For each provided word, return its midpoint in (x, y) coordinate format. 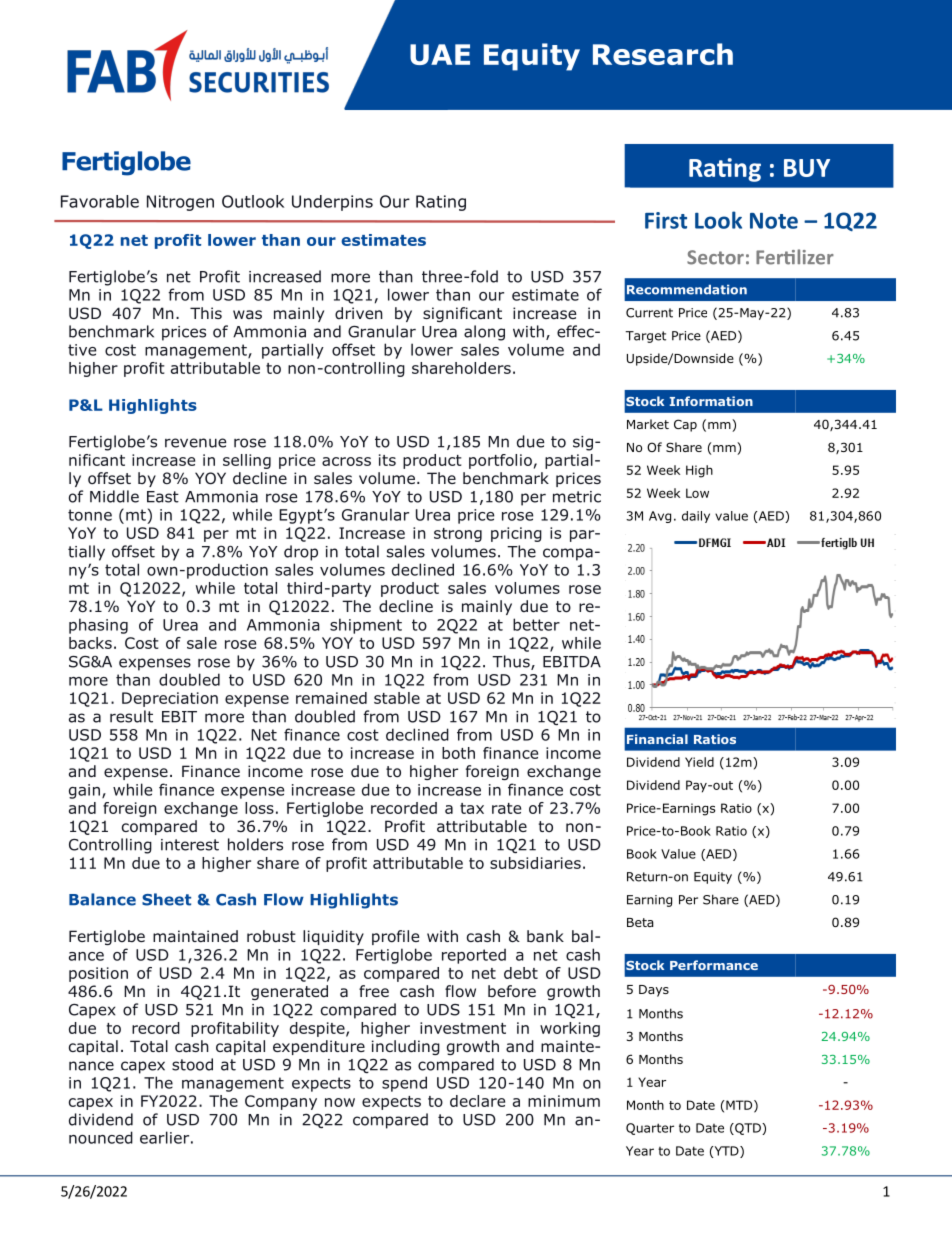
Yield (699, 762)
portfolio (500, 461)
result (131, 716)
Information (711, 401)
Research (663, 54)
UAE (440, 54)
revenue (196, 443)
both (458, 753)
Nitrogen (180, 203)
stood (192, 1064)
